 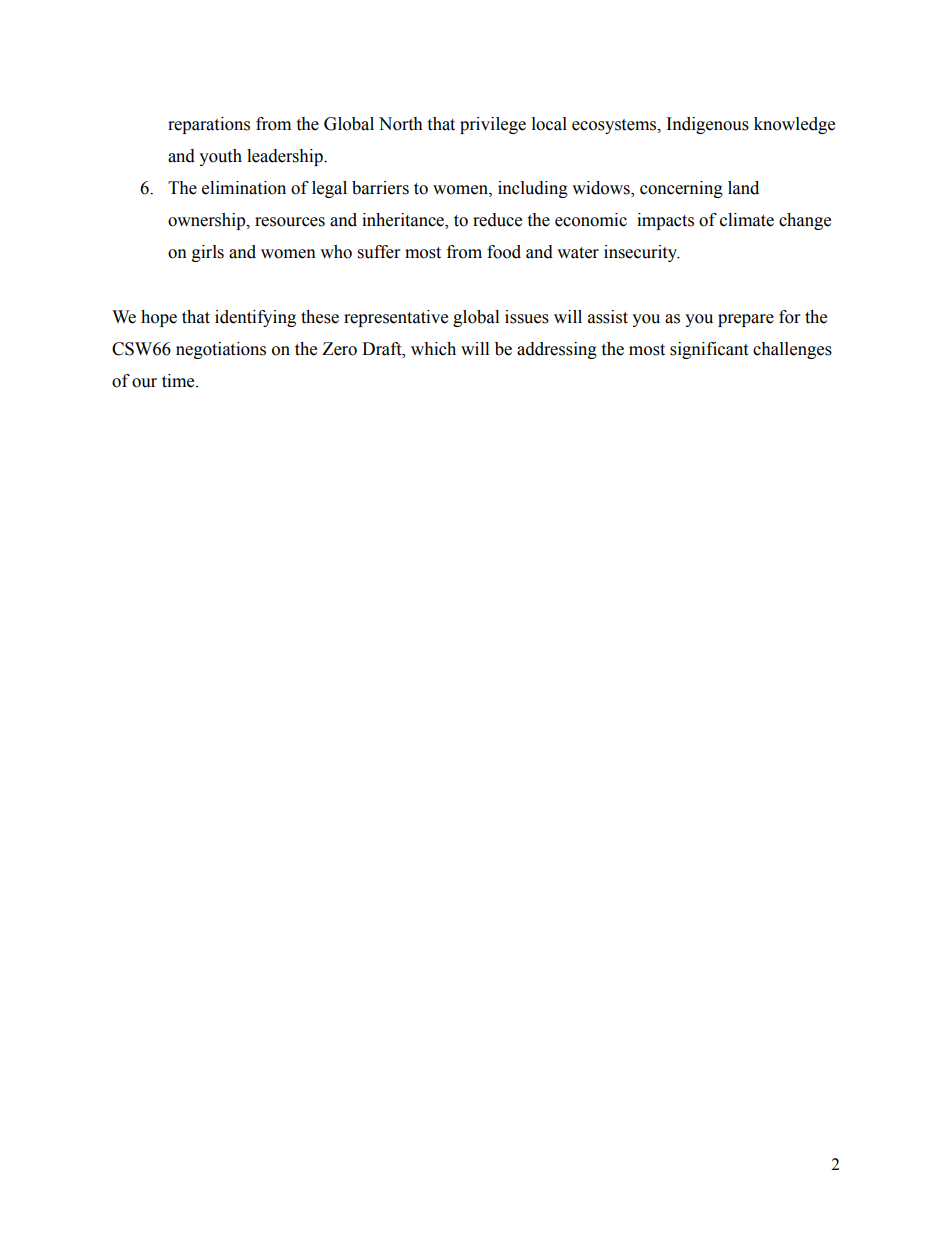 I want to click on elimination, so click(x=244, y=188).
